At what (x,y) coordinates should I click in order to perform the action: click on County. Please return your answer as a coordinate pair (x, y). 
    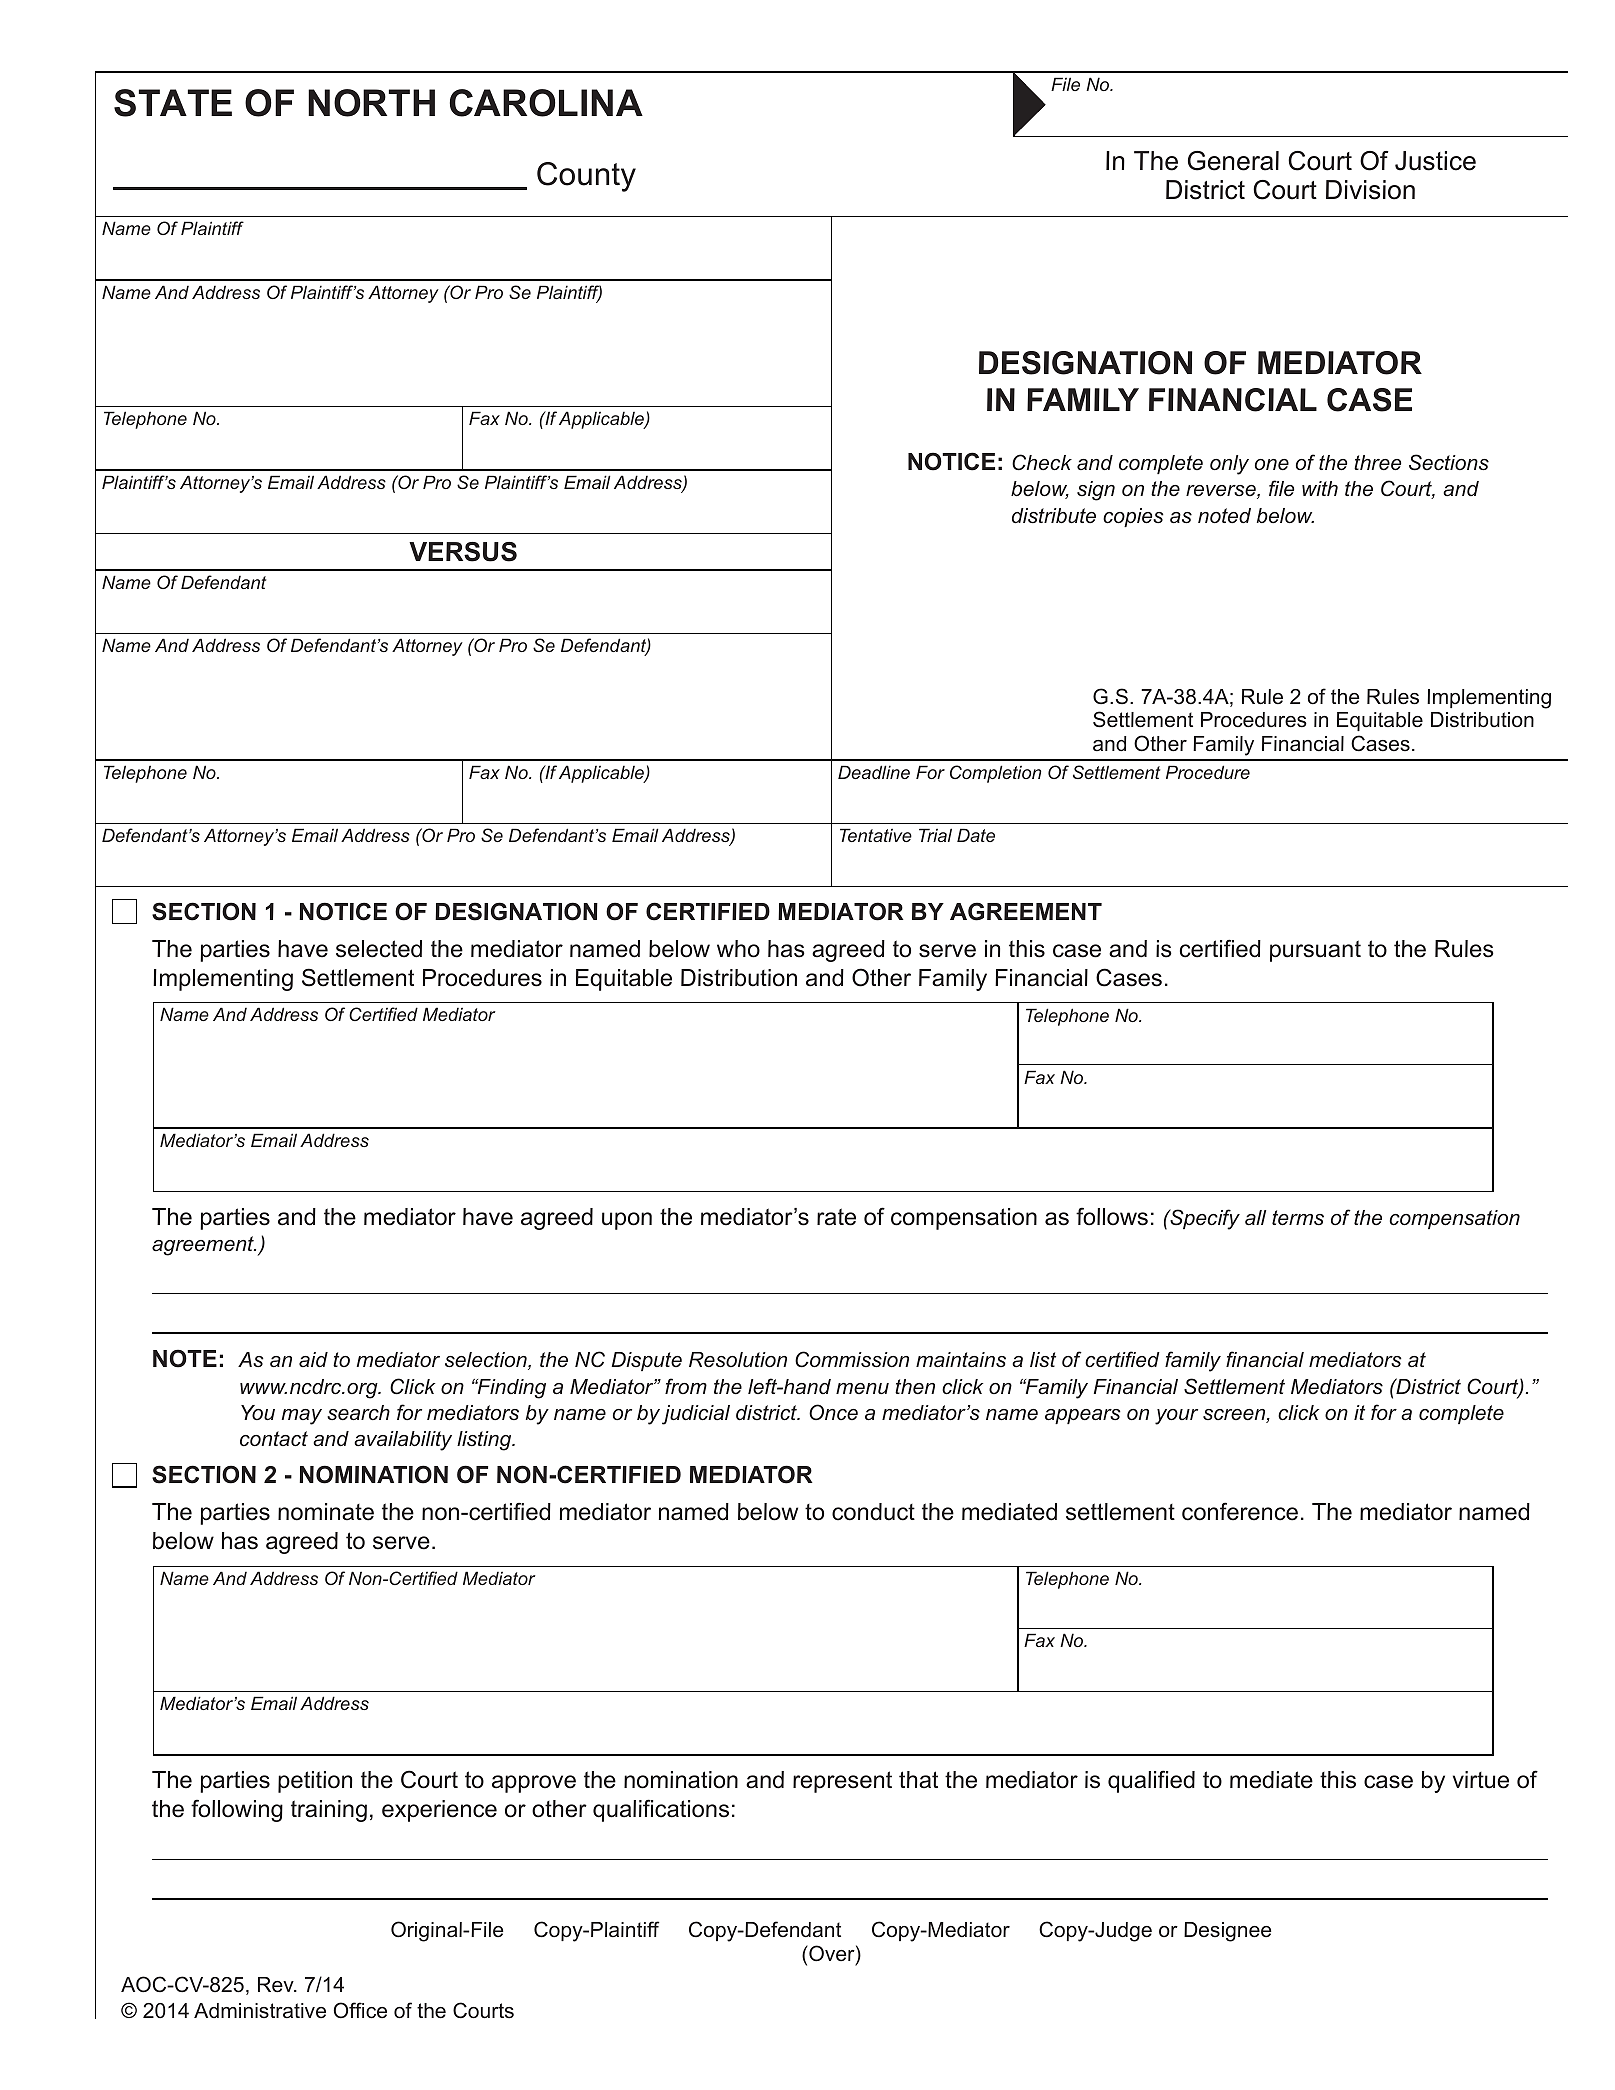
    Looking at the image, I should click on (586, 177).
